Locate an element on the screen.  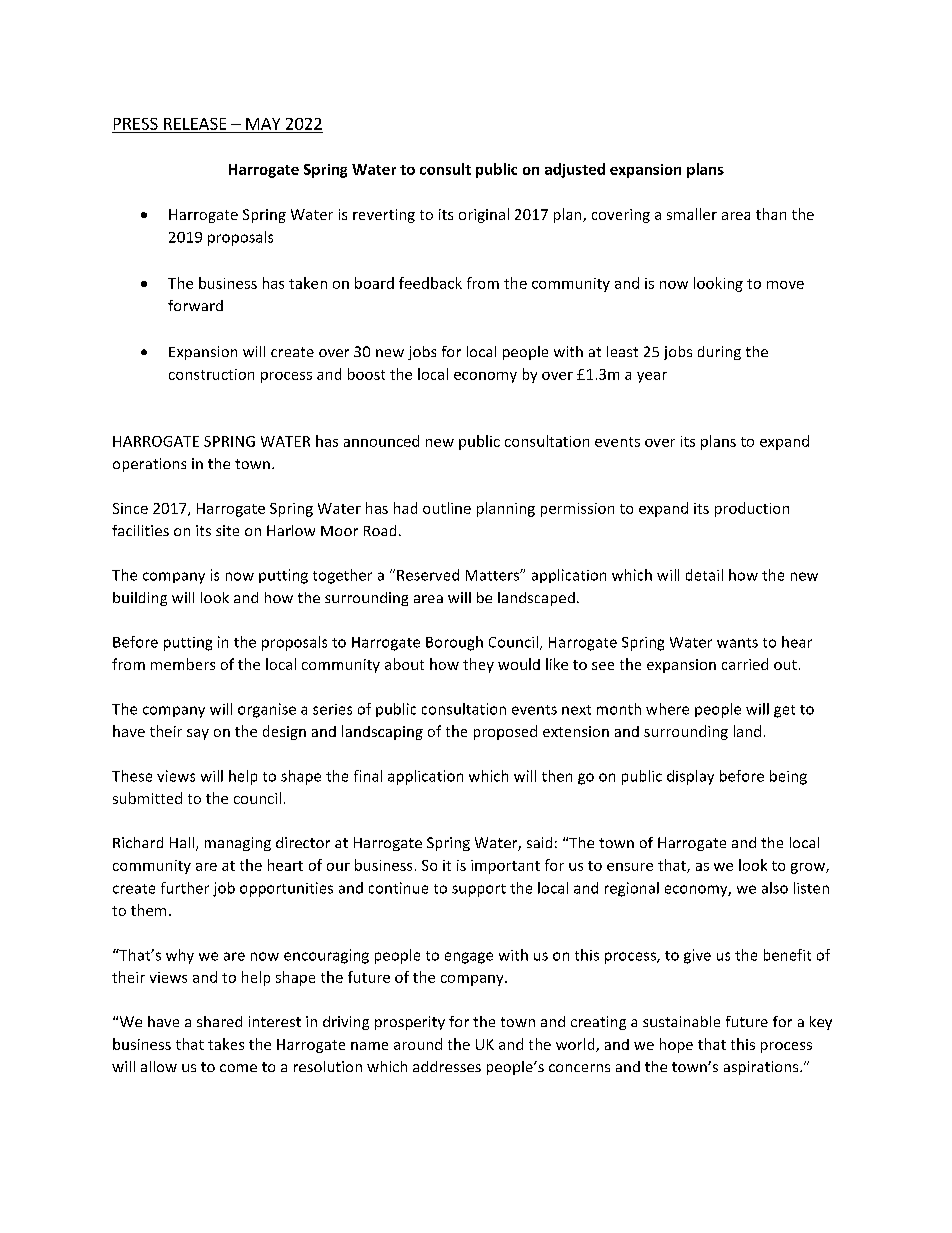
addresses is located at coordinates (447, 1066).
